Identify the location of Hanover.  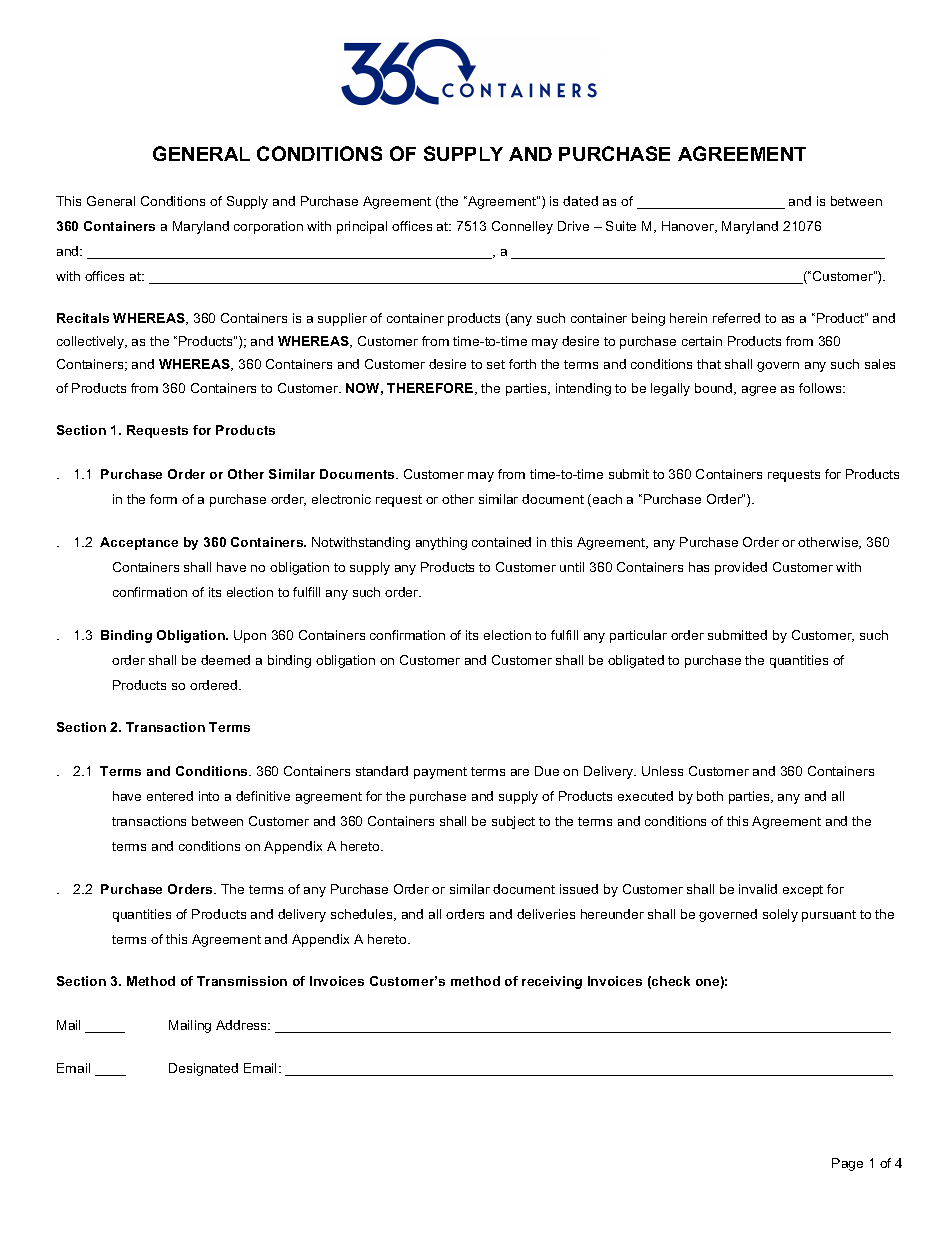
(689, 227).
